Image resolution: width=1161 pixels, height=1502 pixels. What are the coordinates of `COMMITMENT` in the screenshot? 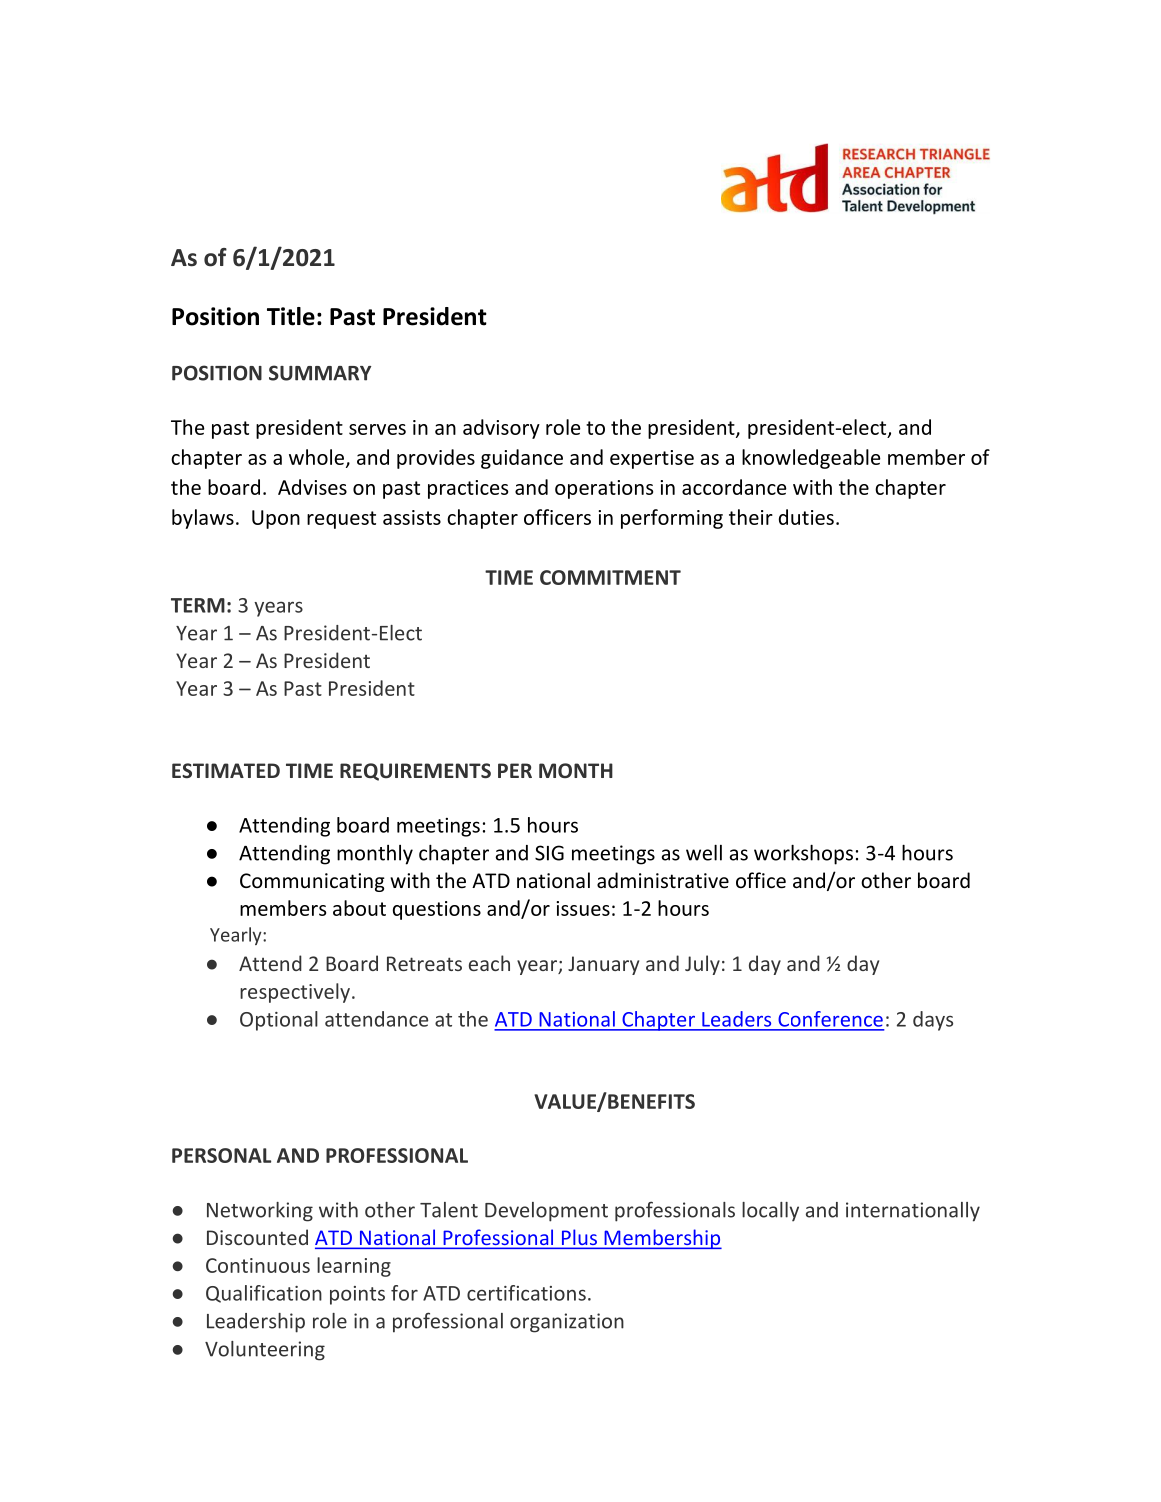 It's located at (610, 577).
